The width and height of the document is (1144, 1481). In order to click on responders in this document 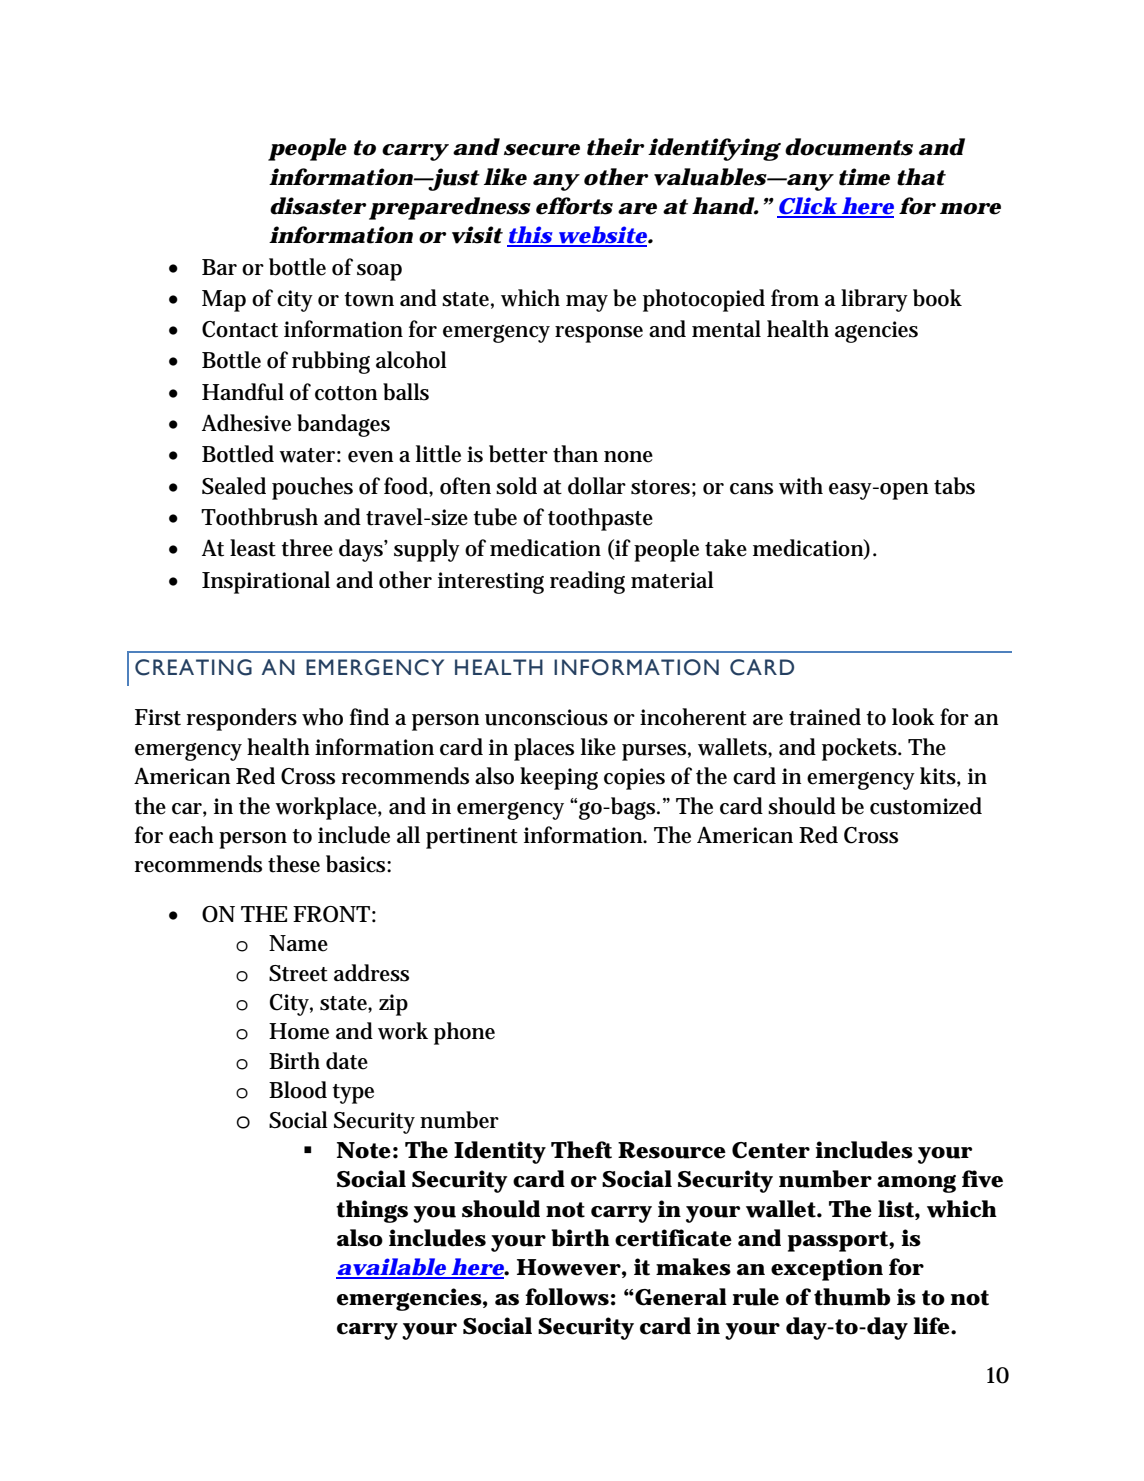, I will do `click(242, 719)`.
